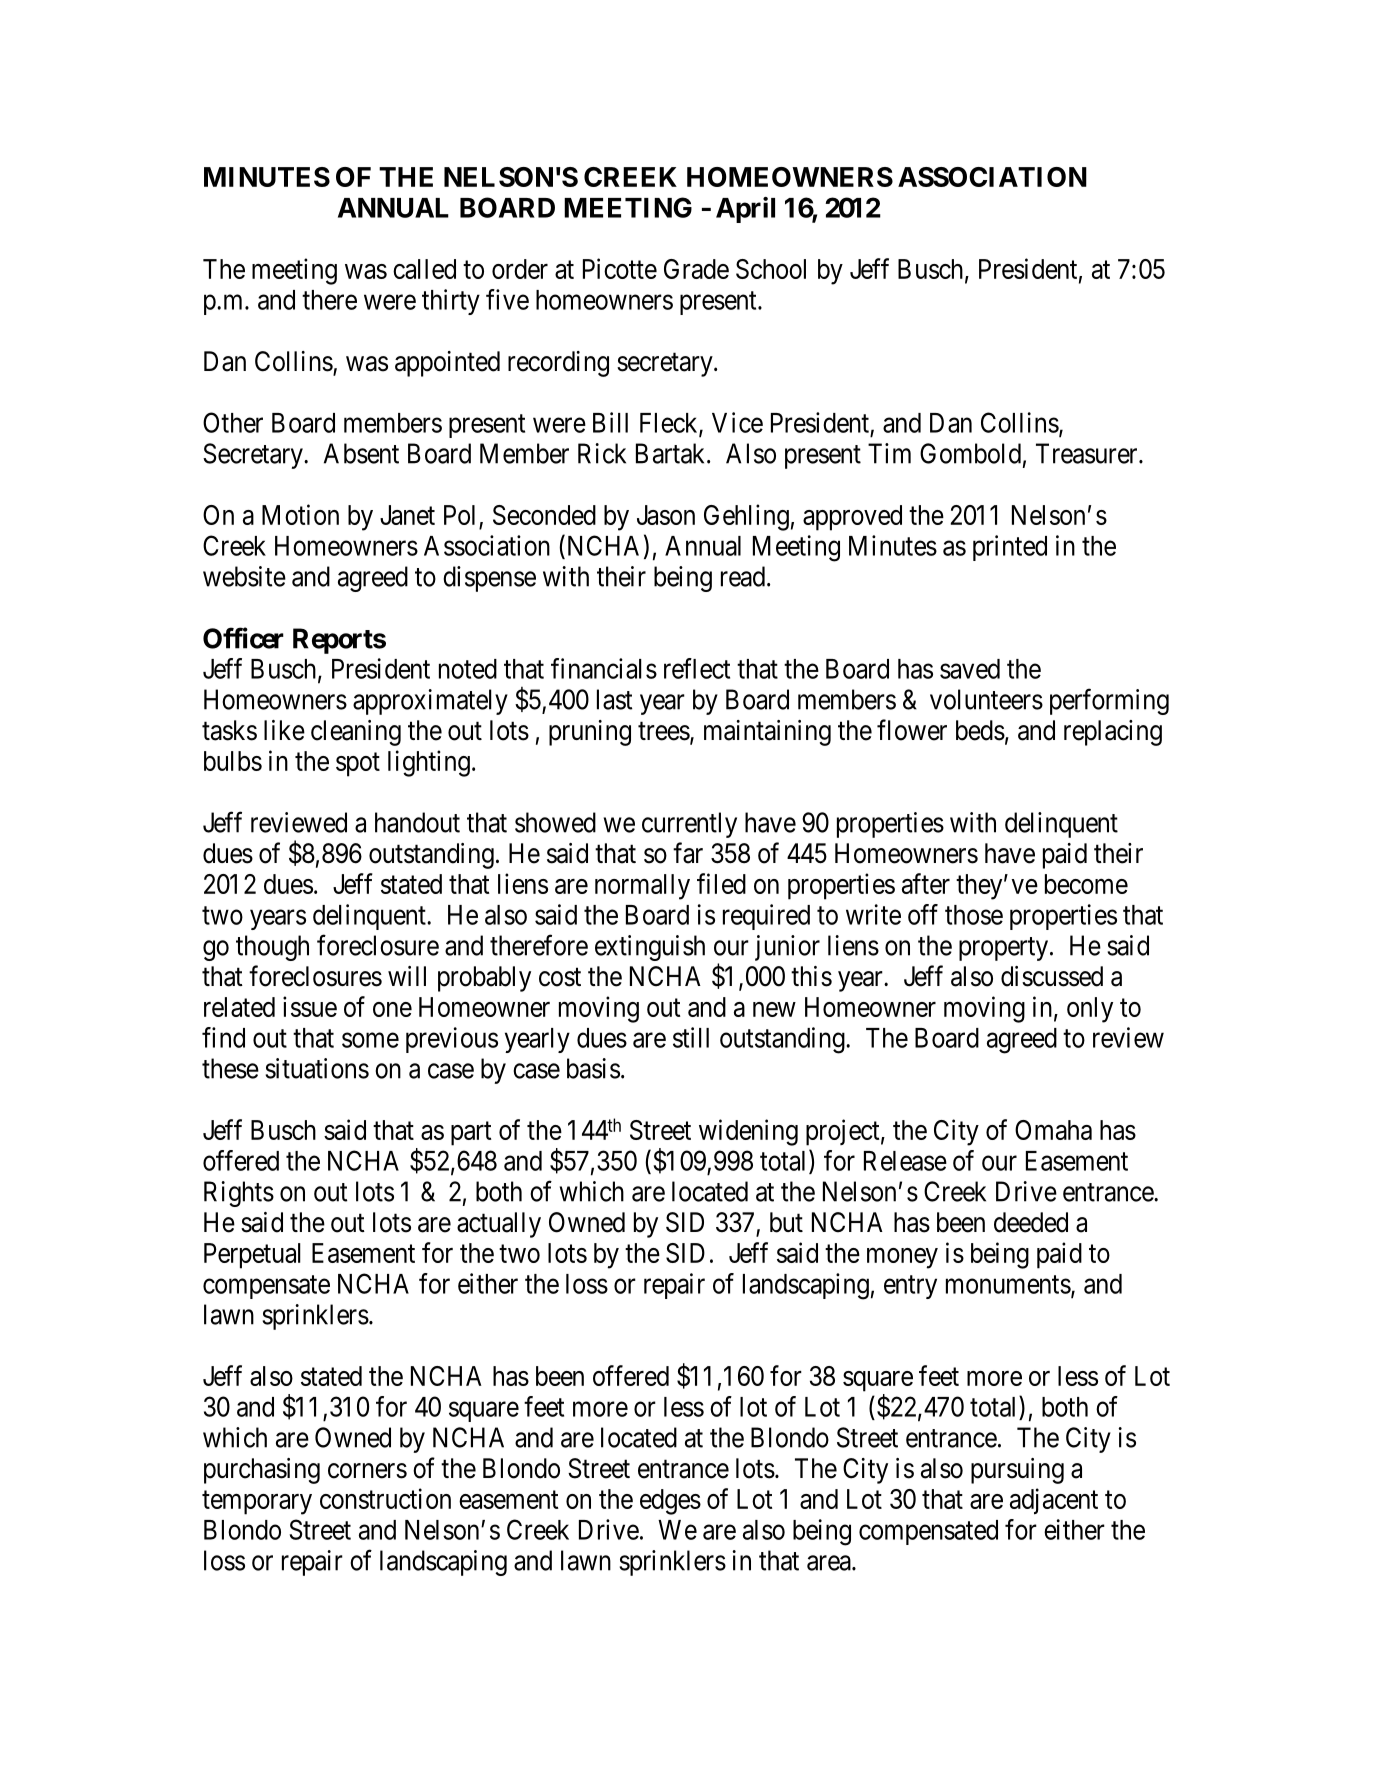 This screenshot has height=1780, width=1375. I want to click on saved, so click(970, 669).
